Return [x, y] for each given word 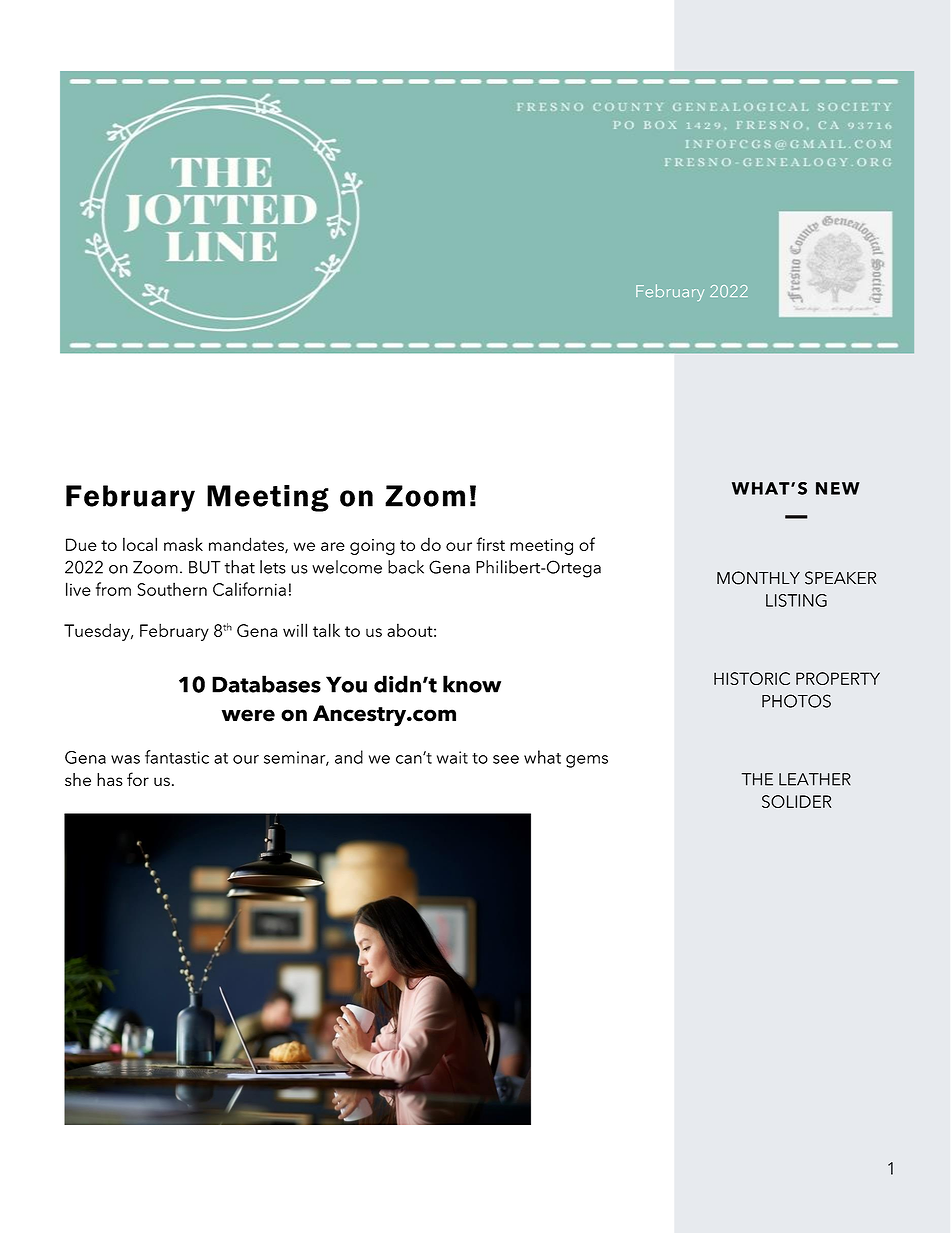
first [490, 544]
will [295, 630]
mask [183, 544]
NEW [838, 488]
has [110, 779]
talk [326, 630]
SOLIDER [796, 801]
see [506, 759]
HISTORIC [752, 678]
